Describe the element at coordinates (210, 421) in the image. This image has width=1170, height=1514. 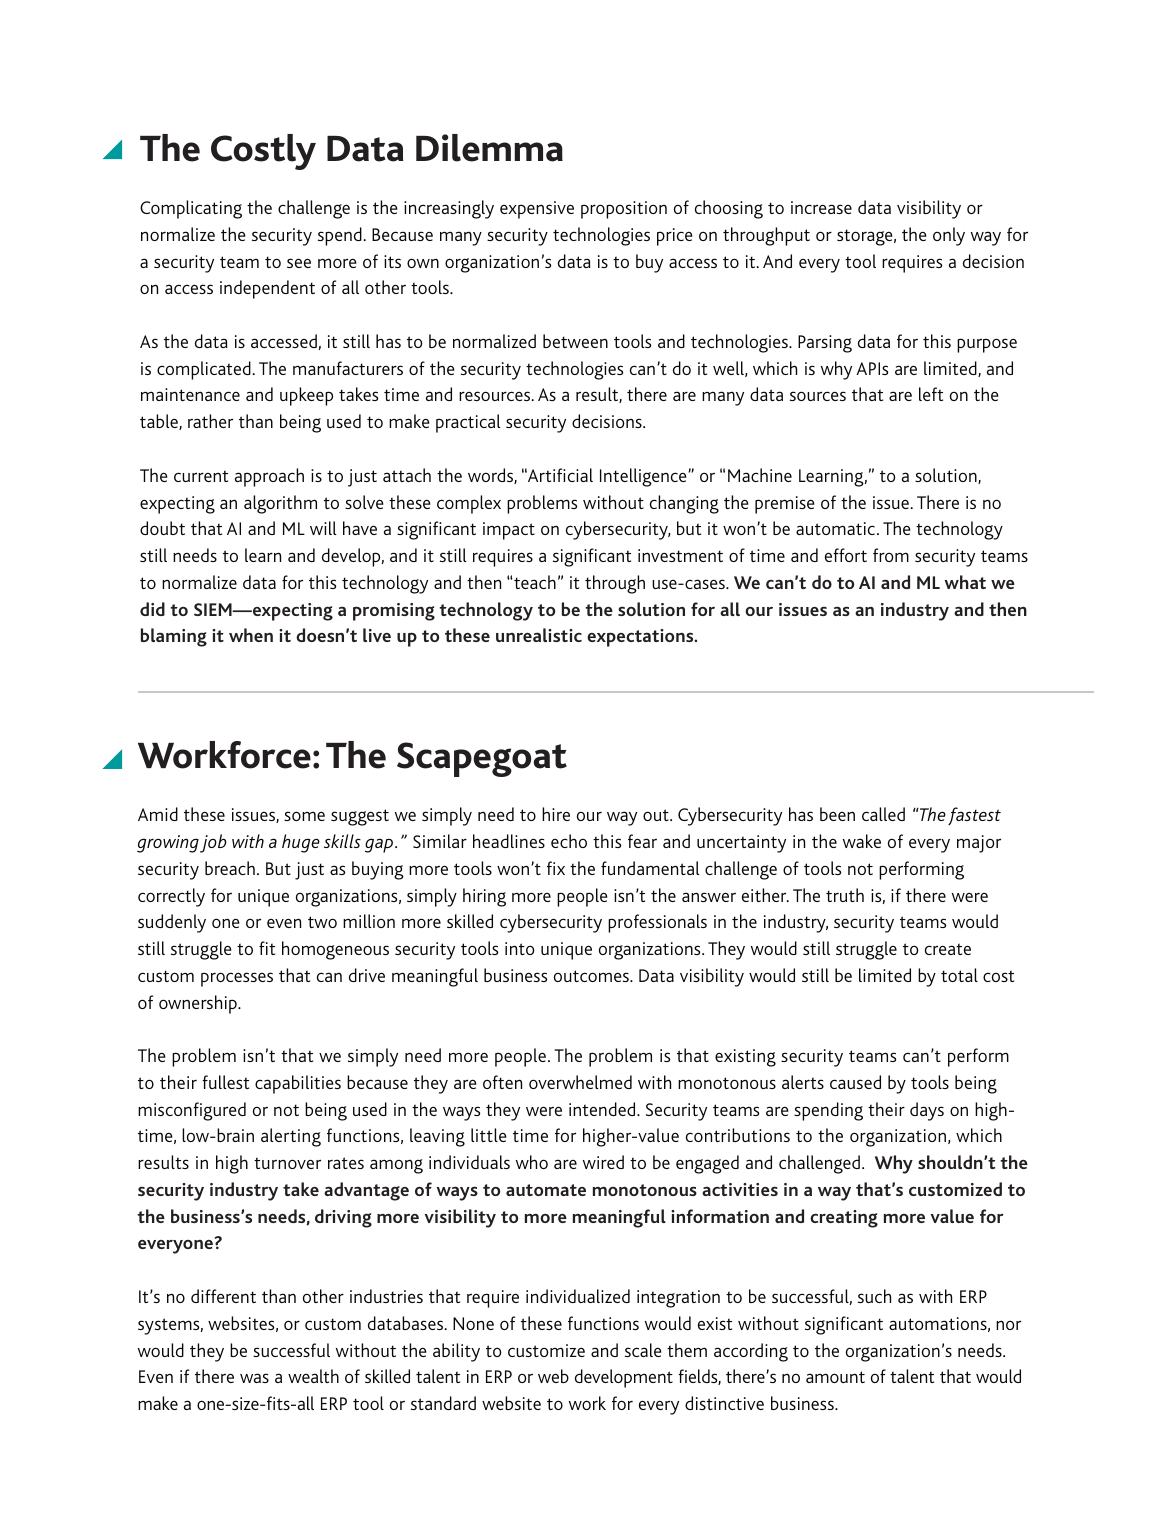
I see `rather` at that location.
